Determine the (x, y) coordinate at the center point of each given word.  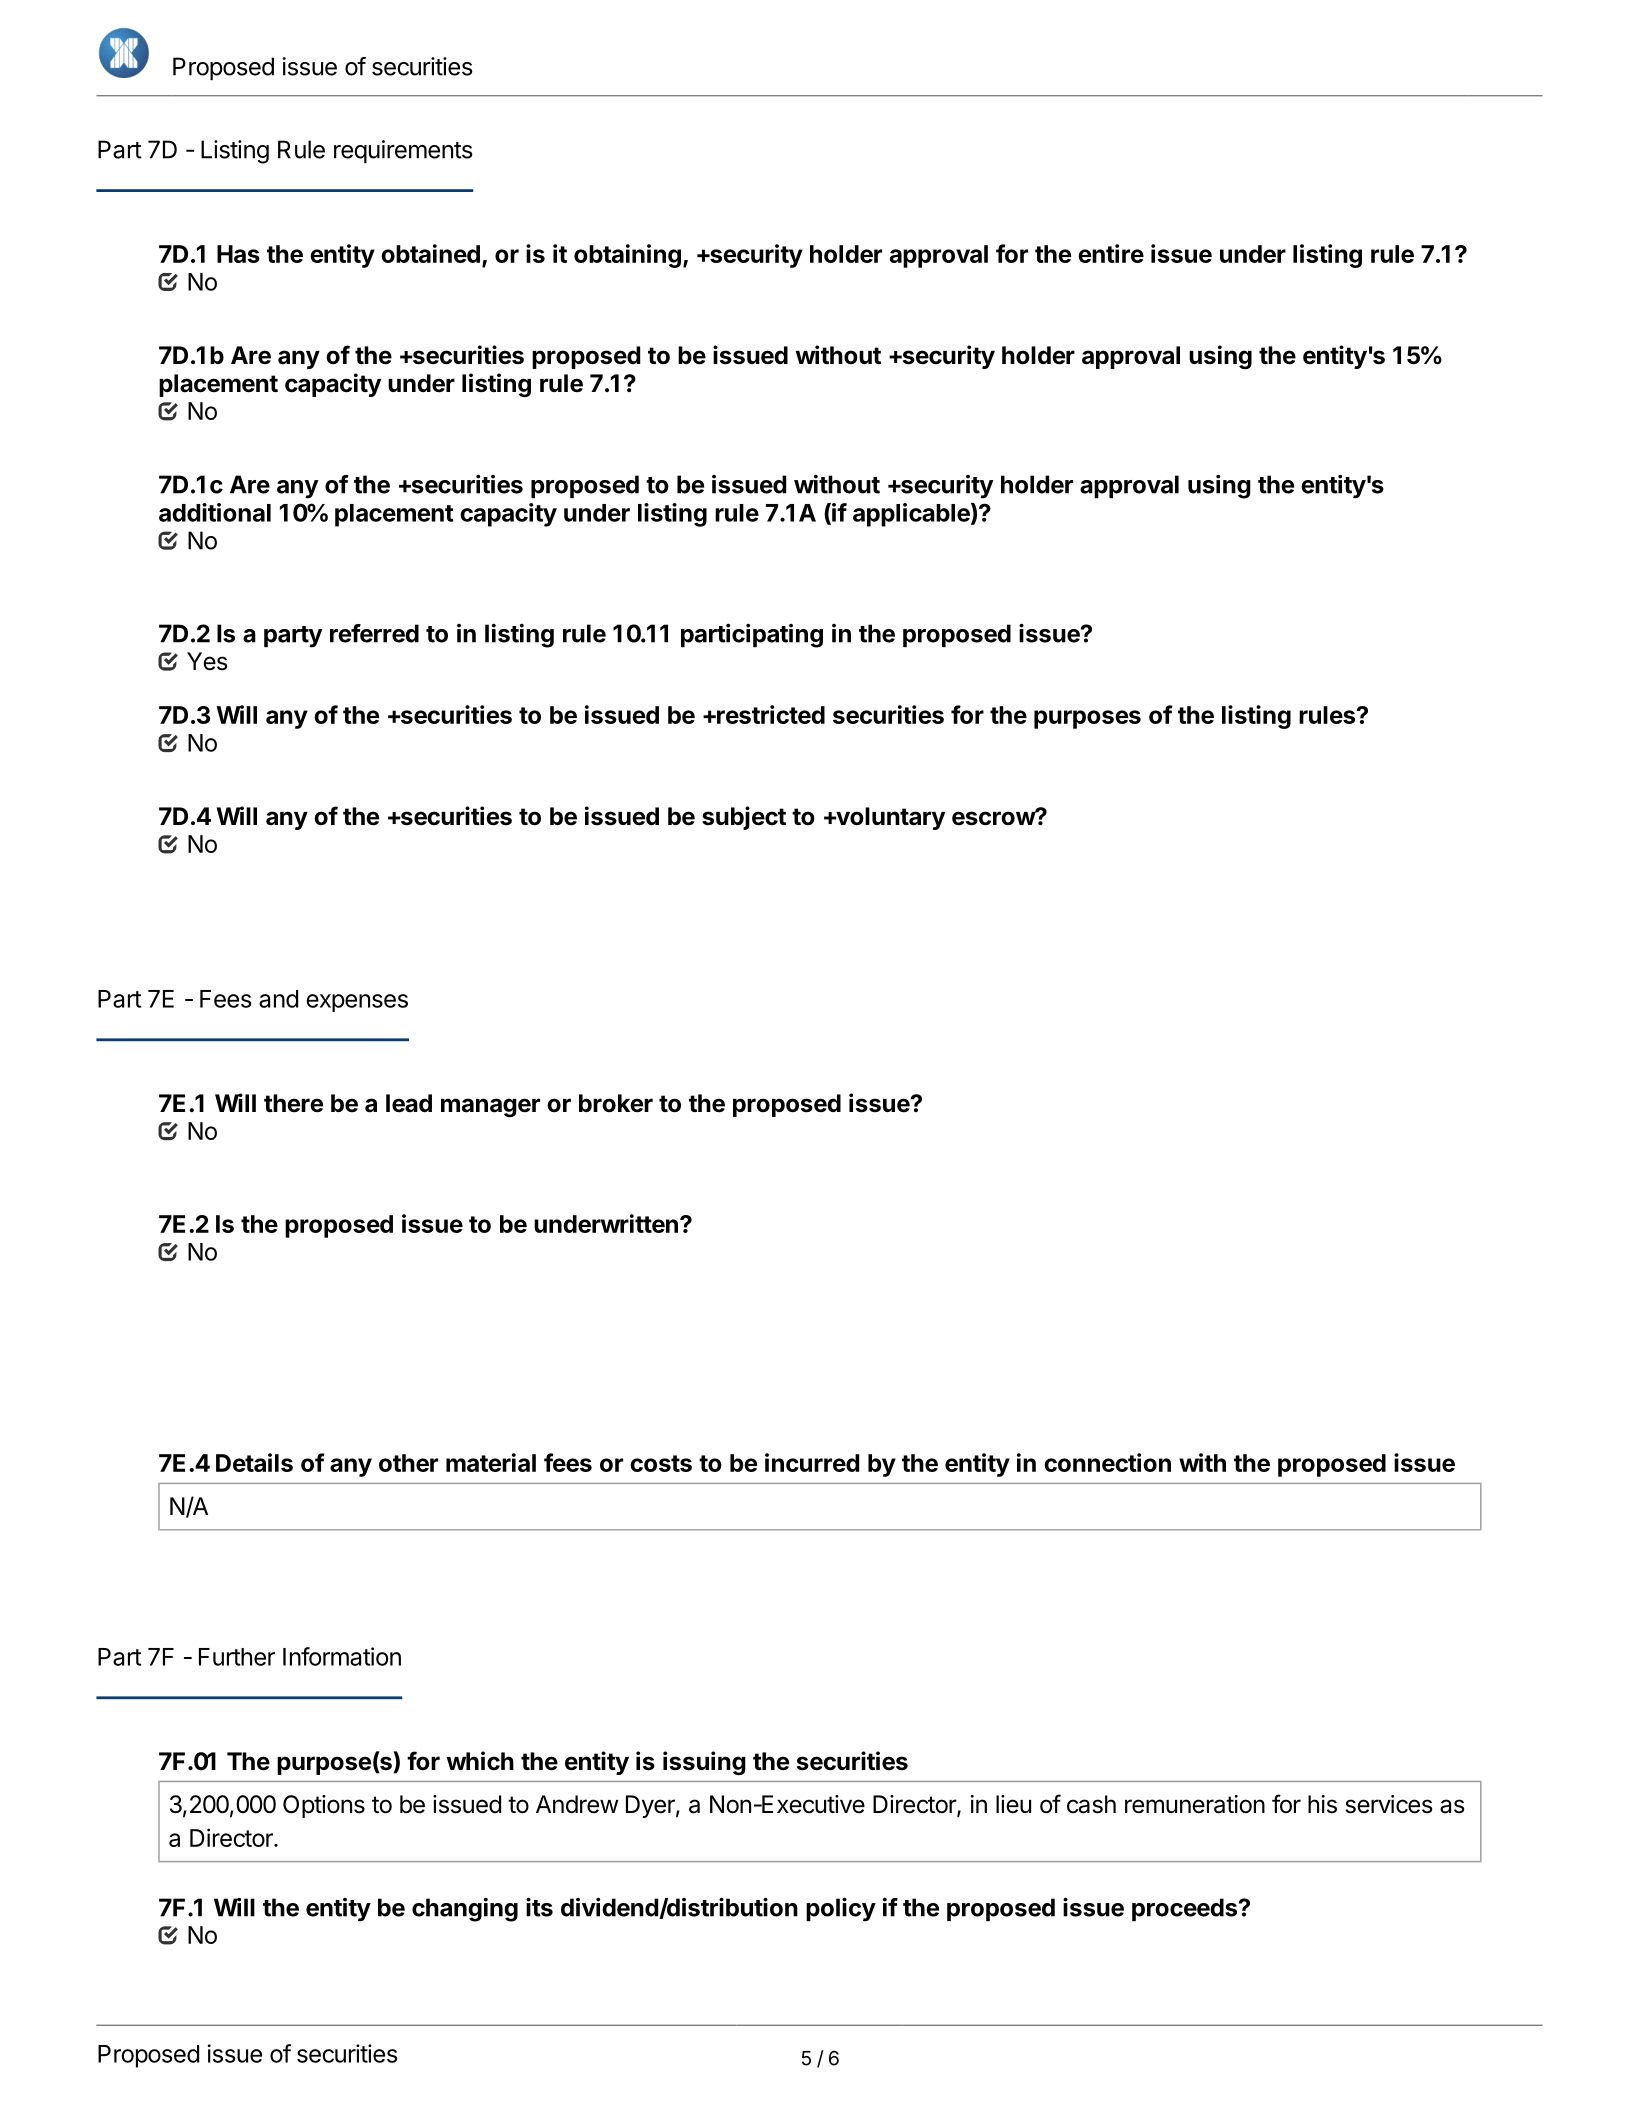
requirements (403, 151)
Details (254, 1462)
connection (1107, 1462)
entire (1111, 253)
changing (465, 1910)
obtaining (627, 256)
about (828, 2025)
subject (744, 818)
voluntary (889, 818)
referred (374, 633)
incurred (812, 1462)
